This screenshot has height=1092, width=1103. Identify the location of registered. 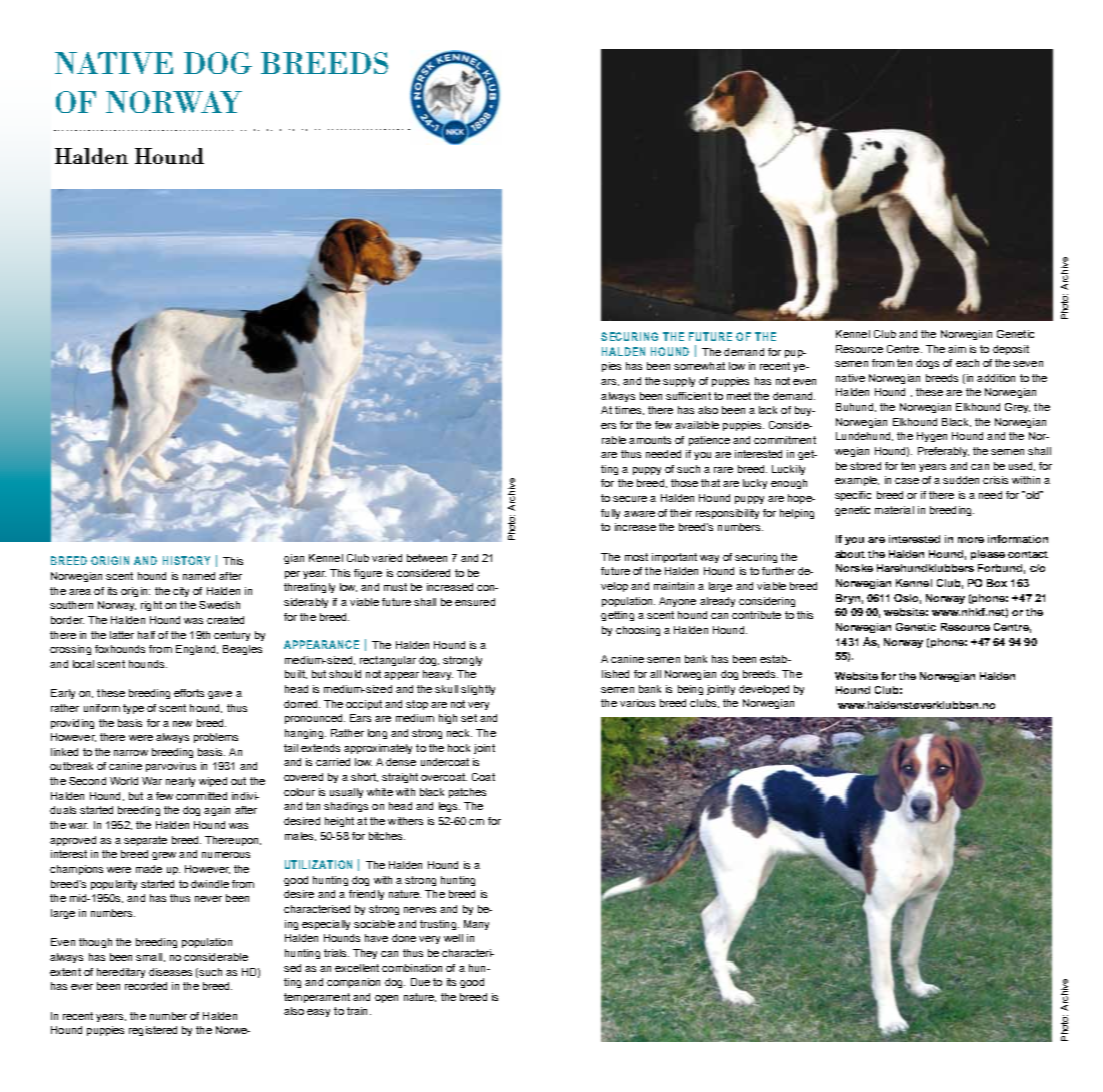
(153, 1031).
